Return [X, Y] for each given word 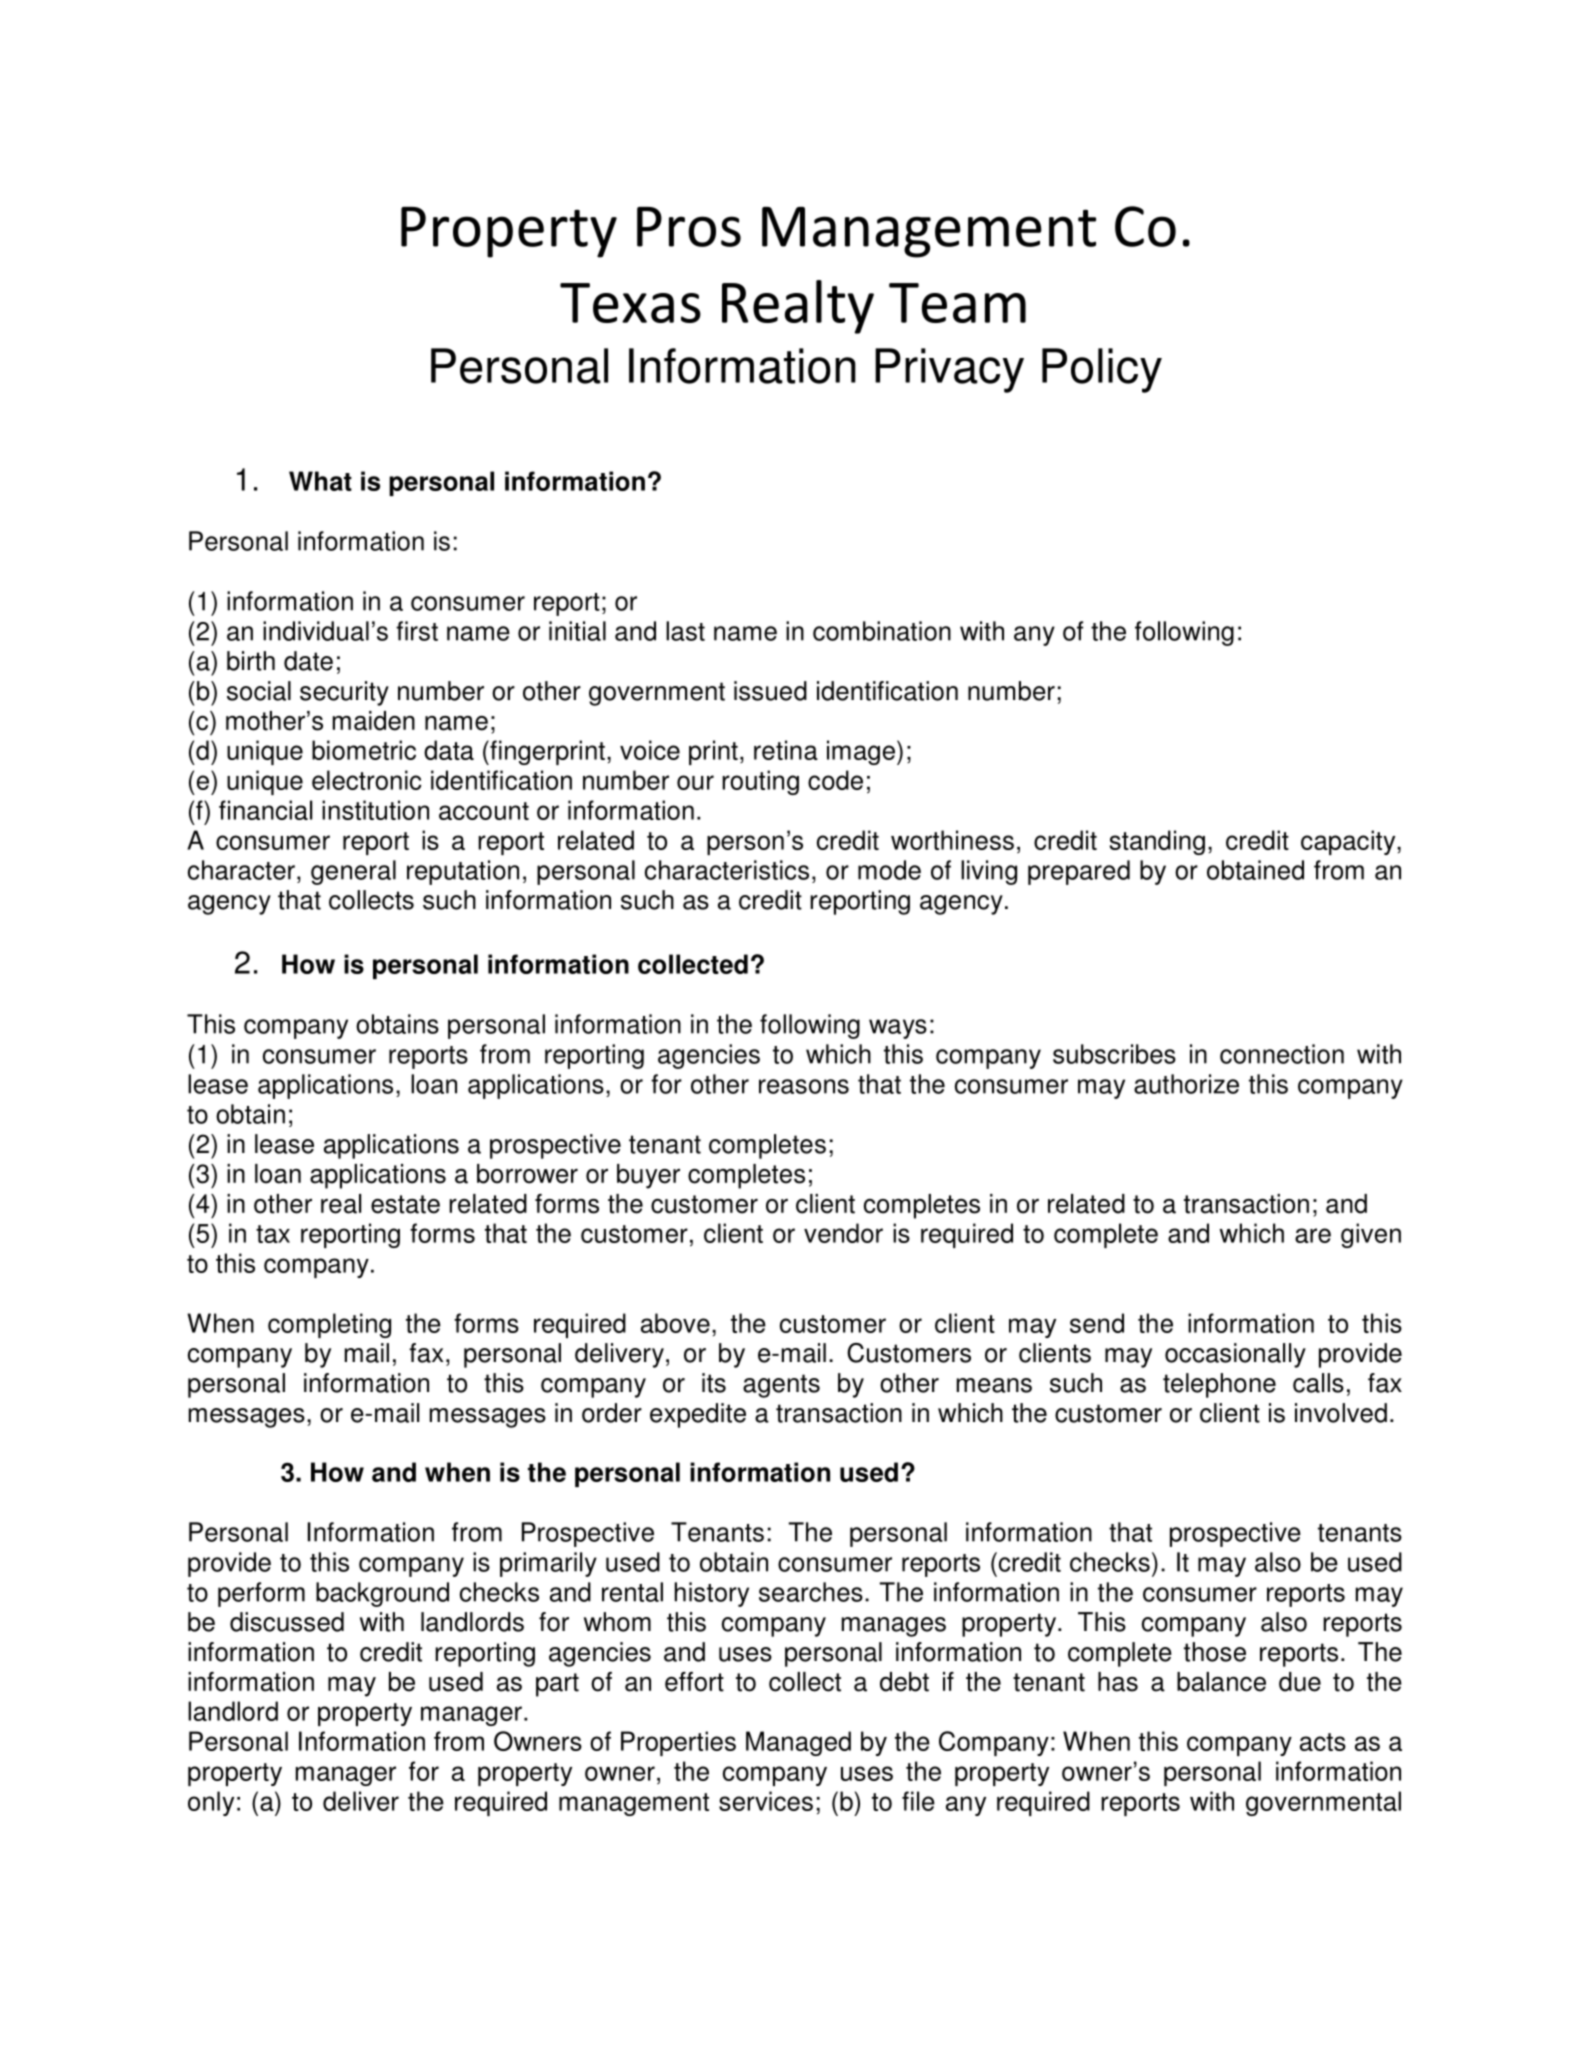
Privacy [949, 370]
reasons [804, 1086]
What [320, 481]
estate [405, 1204]
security [344, 693]
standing [1157, 842]
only [211, 1803]
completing [329, 1325]
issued [770, 691]
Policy [1102, 370]
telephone [1219, 1385]
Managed [798, 1743]
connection [1282, 1054]
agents [781, 1386]
